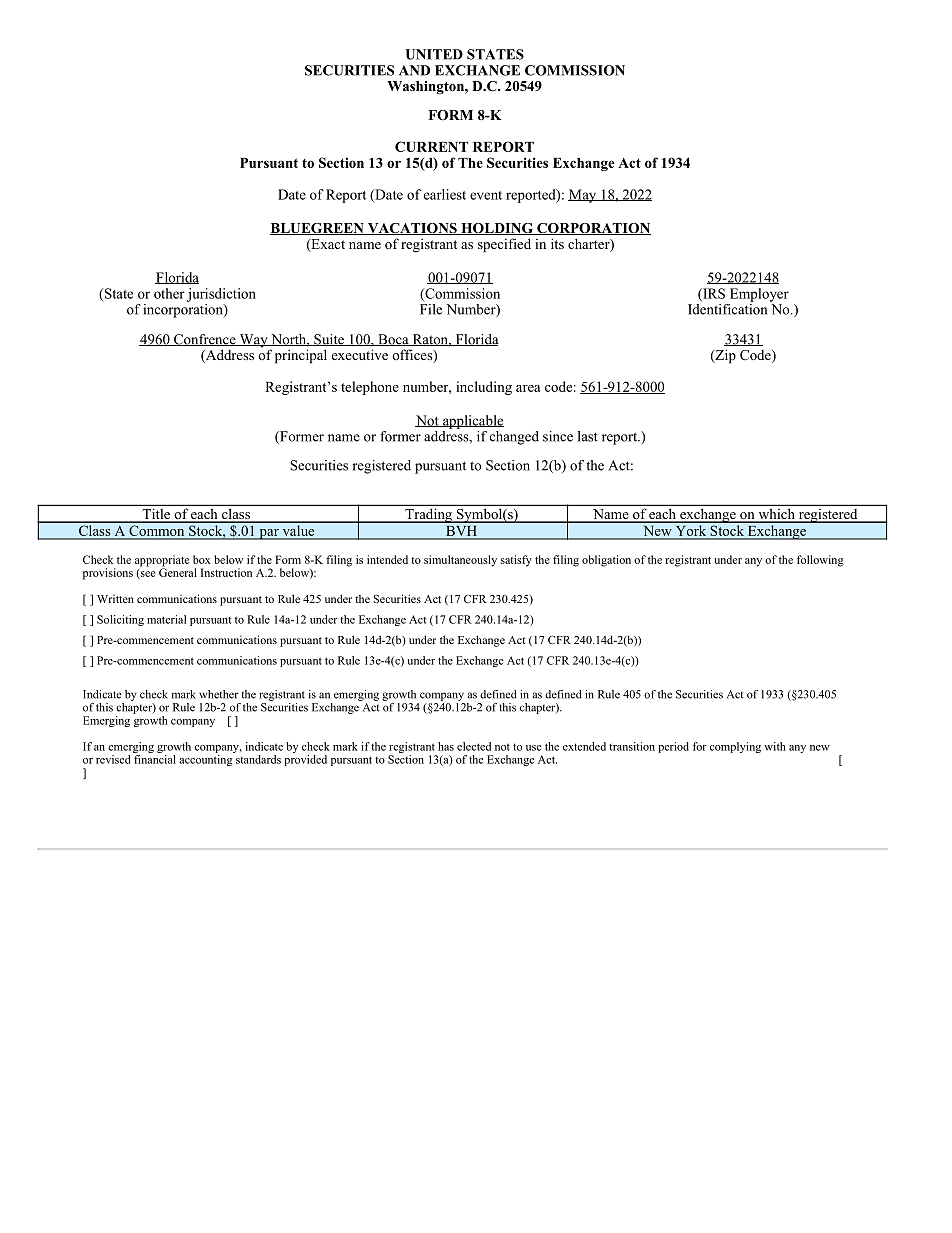 This document has width=952, height=1233. Describe the element at coordinates (460, 561) in the document. I see `simultaneously` at that location.
